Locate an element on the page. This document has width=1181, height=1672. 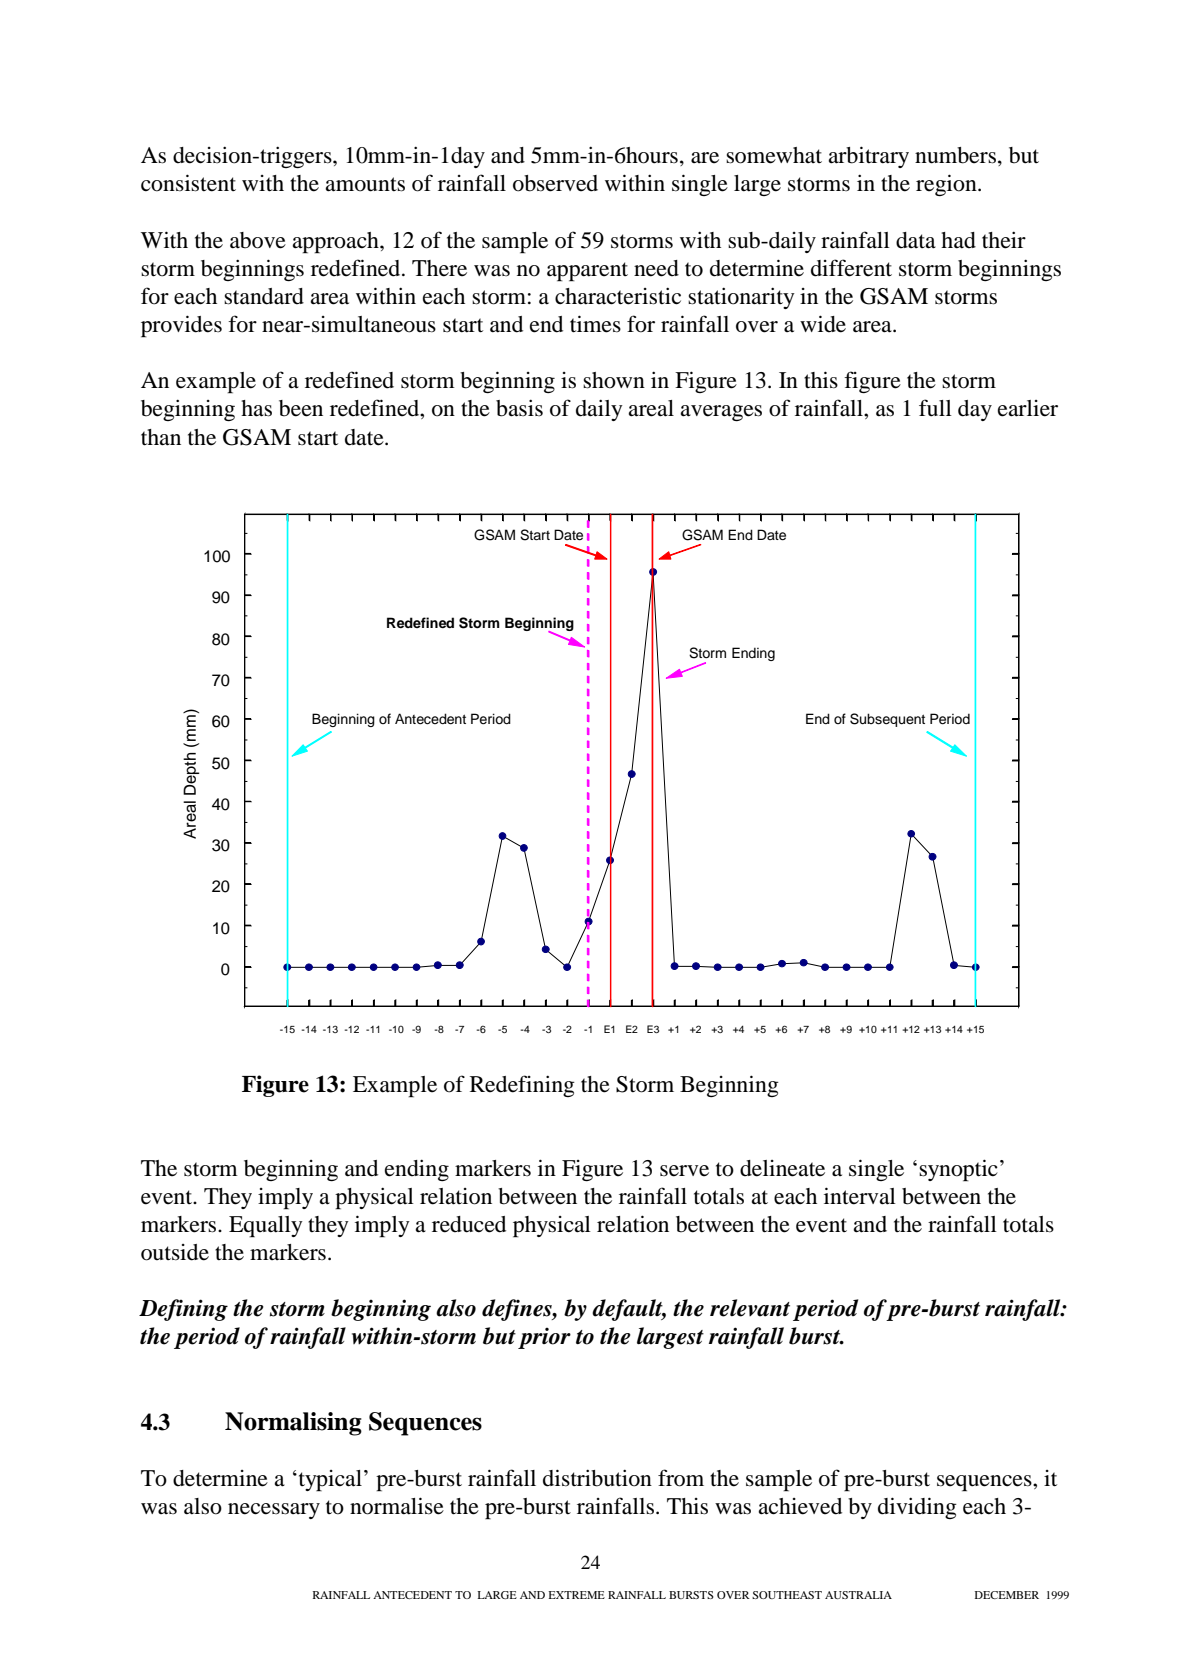
Subsequent is located at coordinates (887, 720).
